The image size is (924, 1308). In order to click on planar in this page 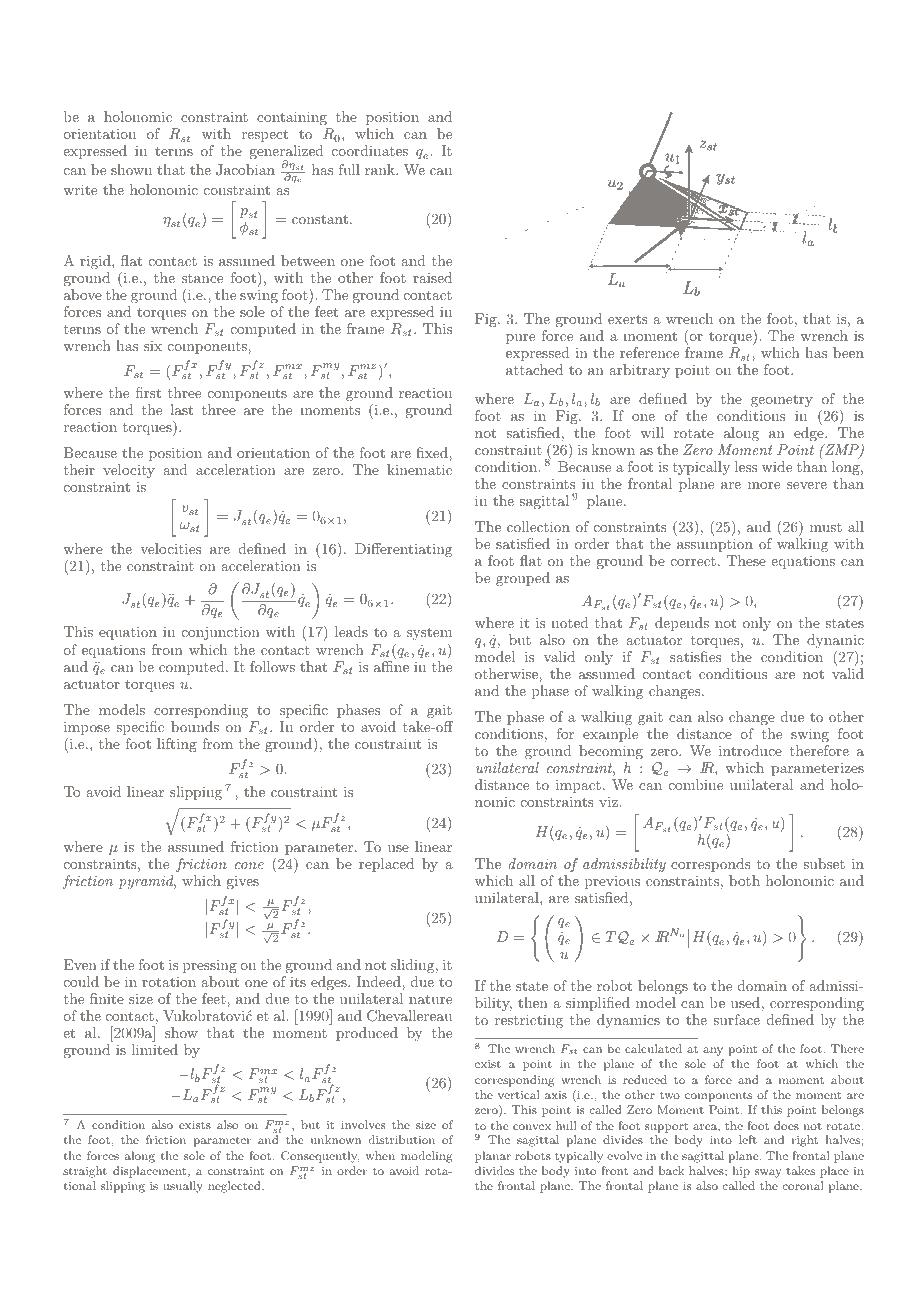, I will do `click(493, 1157)`.
